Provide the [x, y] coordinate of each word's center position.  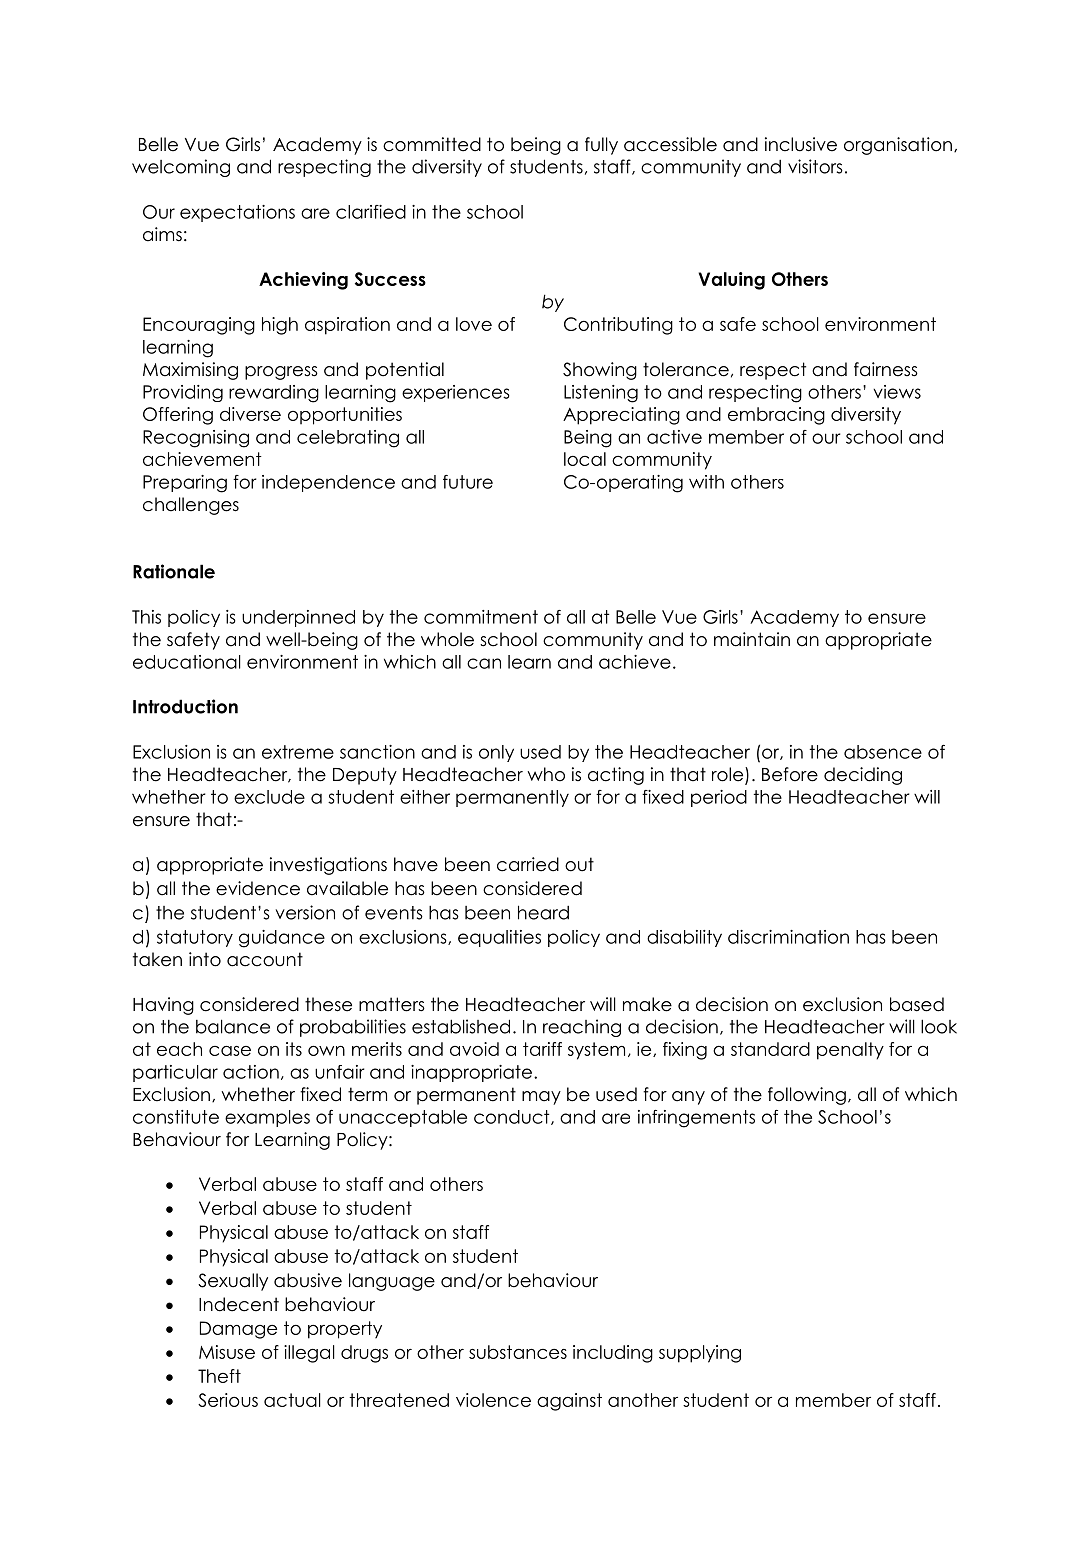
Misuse [227, 1352]
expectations [237, 213]
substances [518, 1352]
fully [601, 146]
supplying [700, 1354]
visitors [815, 166]
